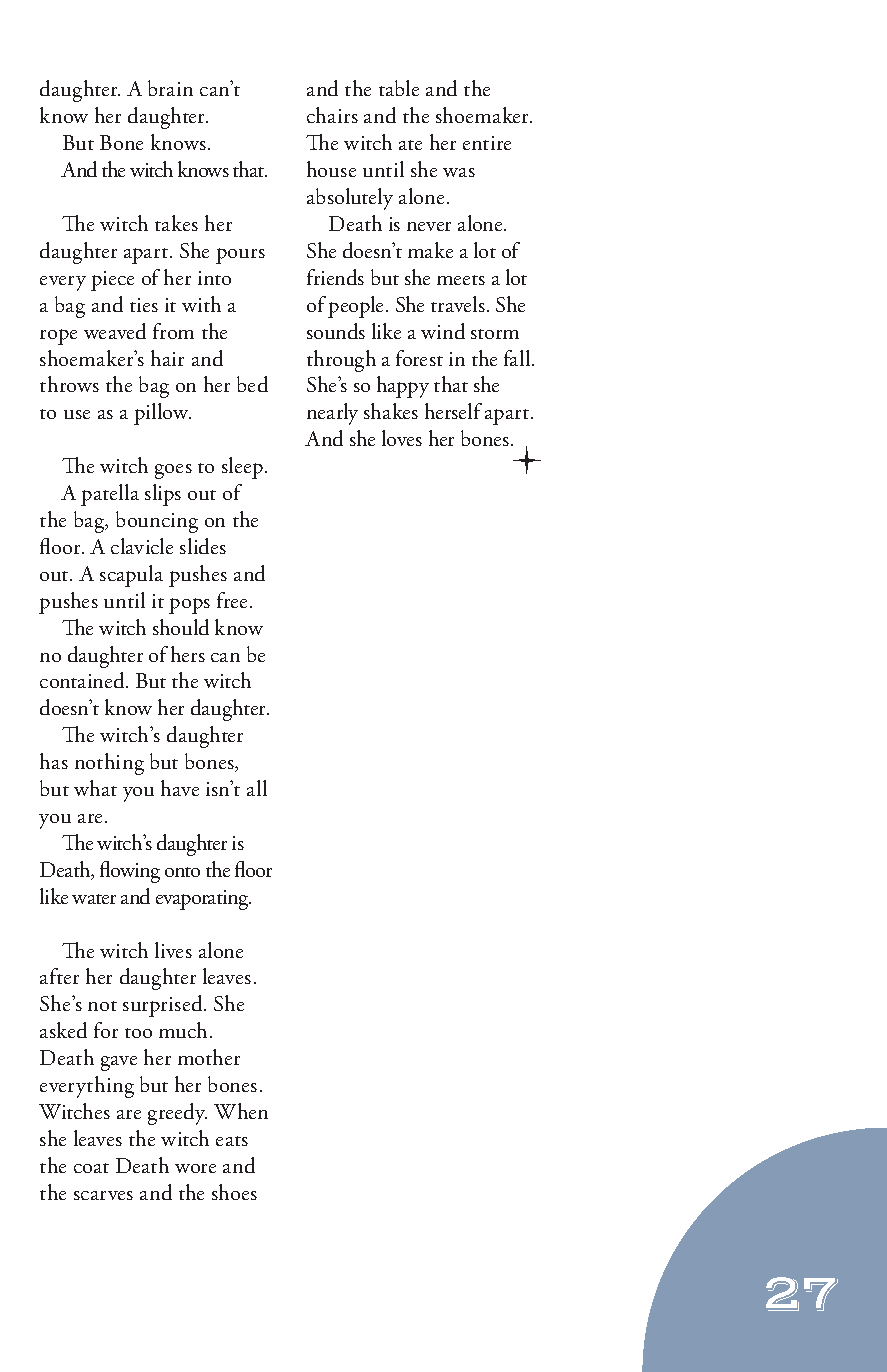 Image resolution: width=887 pixels, height=1372 pixels. I want to click on When, so click(241, 1111).
